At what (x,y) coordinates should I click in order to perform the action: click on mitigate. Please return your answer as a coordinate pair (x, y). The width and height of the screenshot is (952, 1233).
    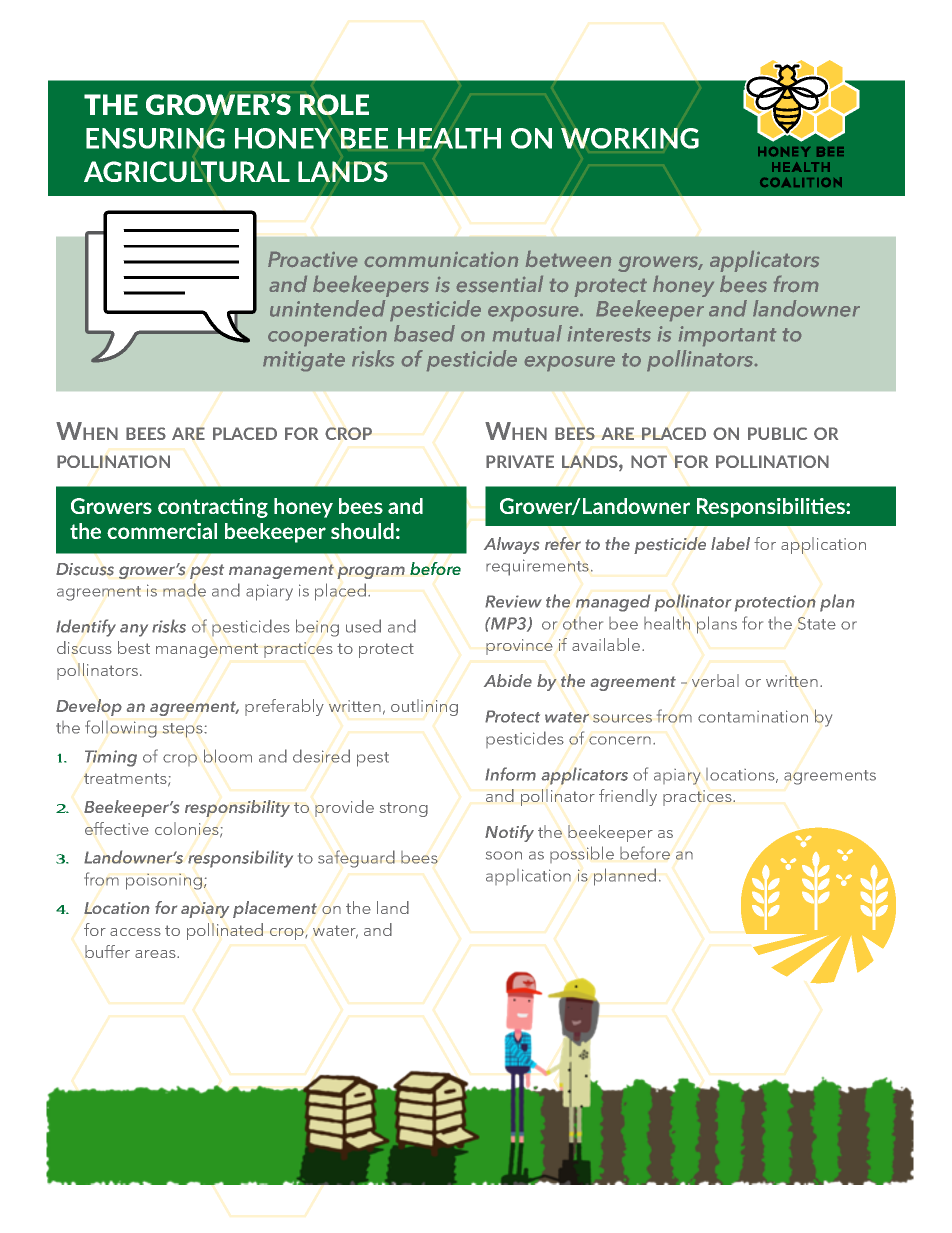
    Looking at the image, I should click on (304, 361).
